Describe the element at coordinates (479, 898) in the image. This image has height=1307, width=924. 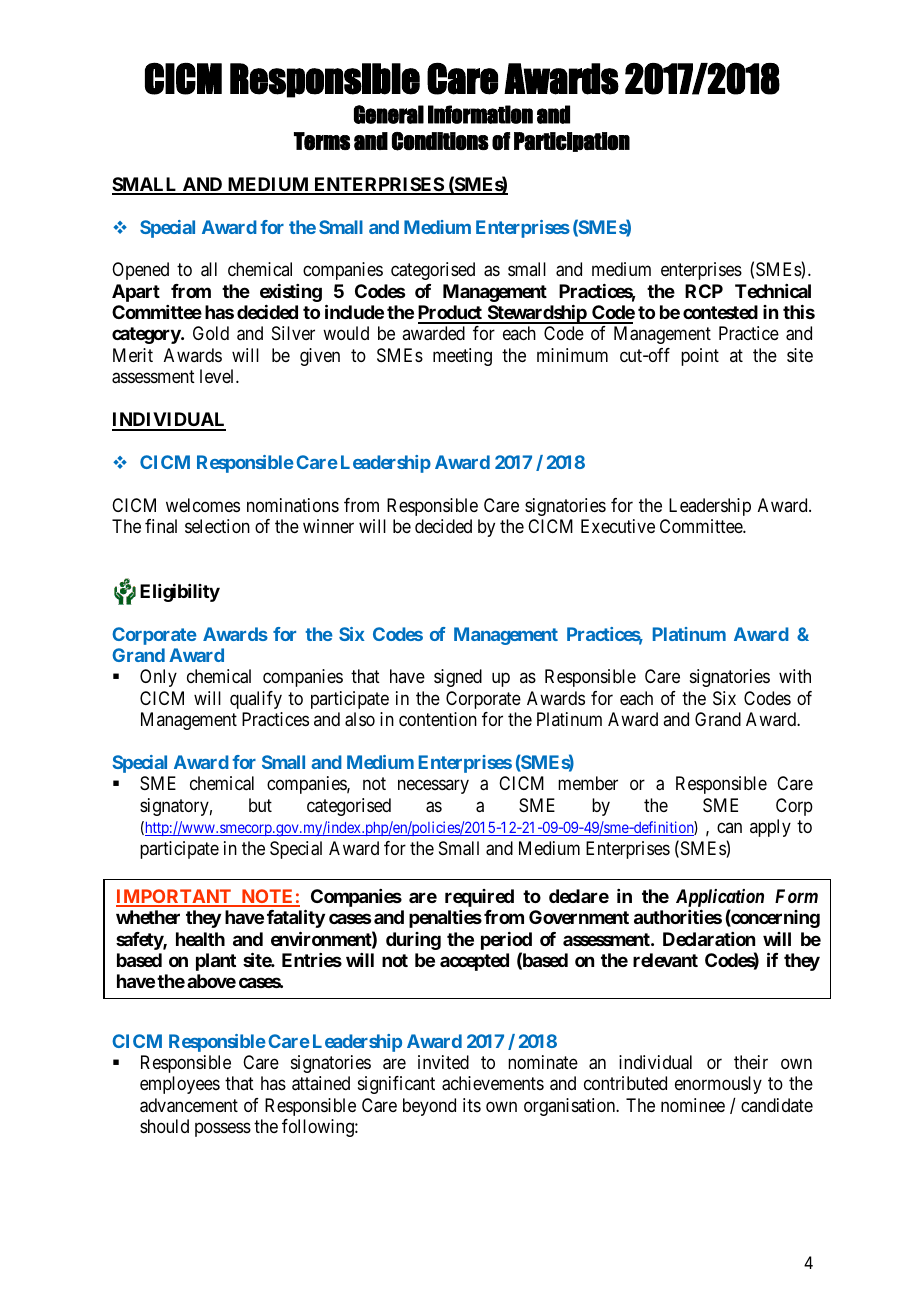
I see `required` at that location.
